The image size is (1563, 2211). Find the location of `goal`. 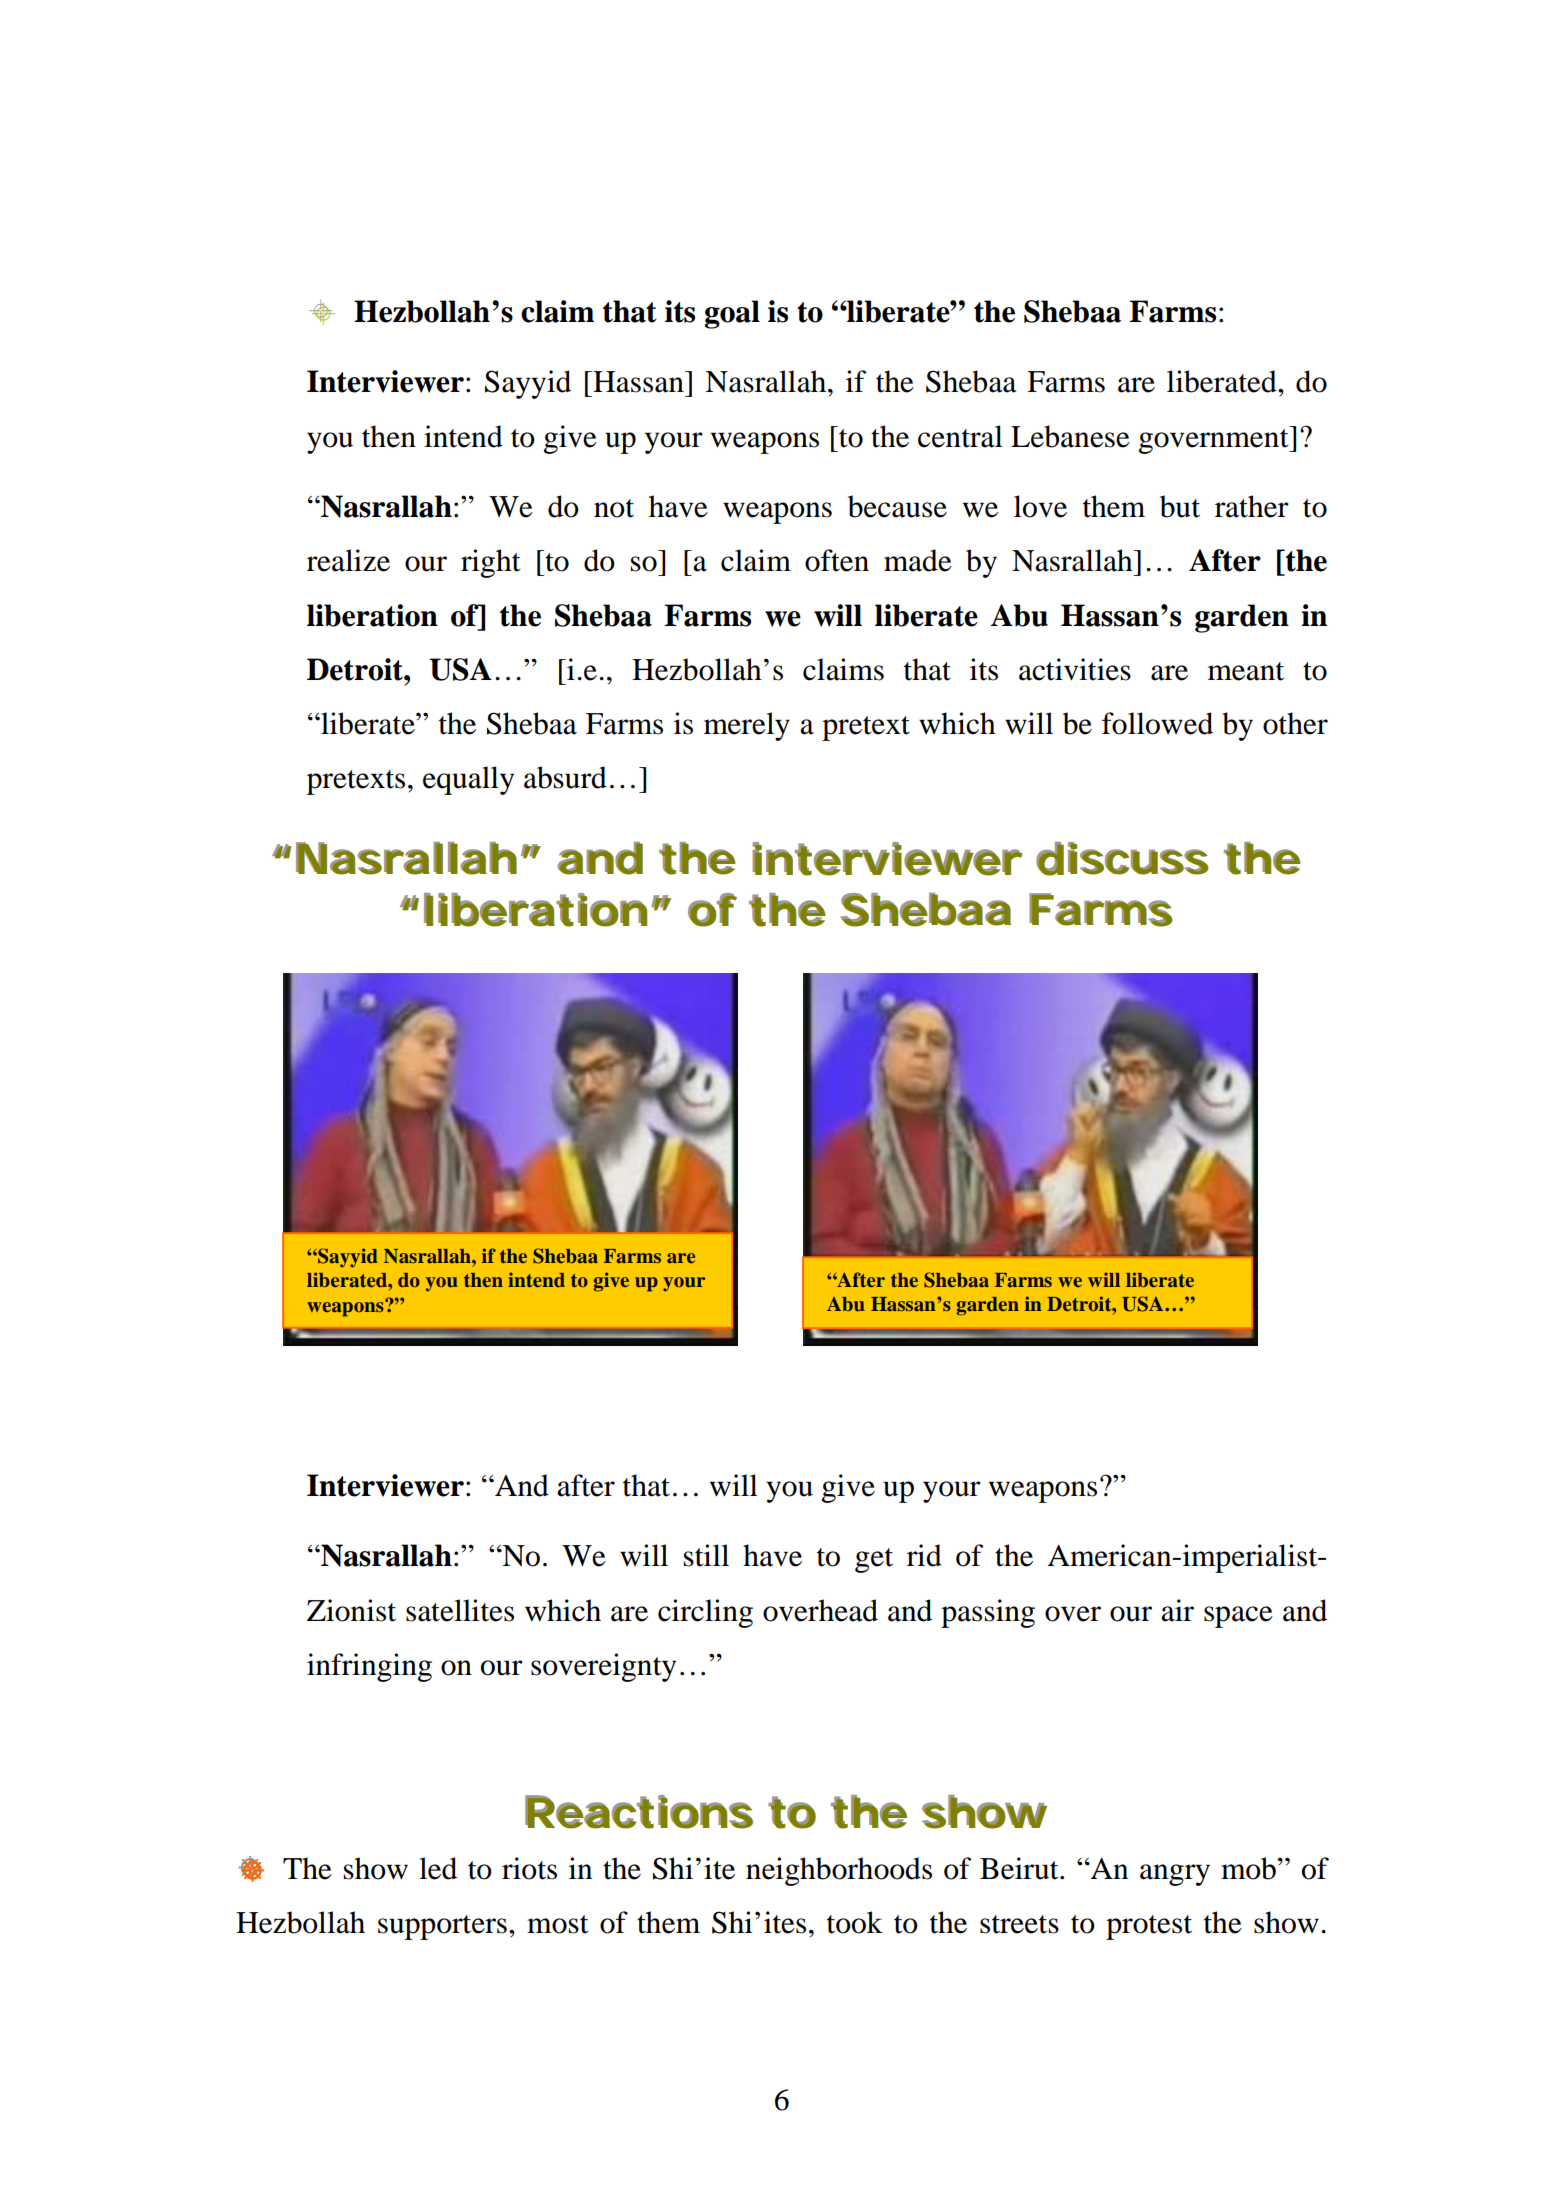

goal is located at coordinates (732, 314).
